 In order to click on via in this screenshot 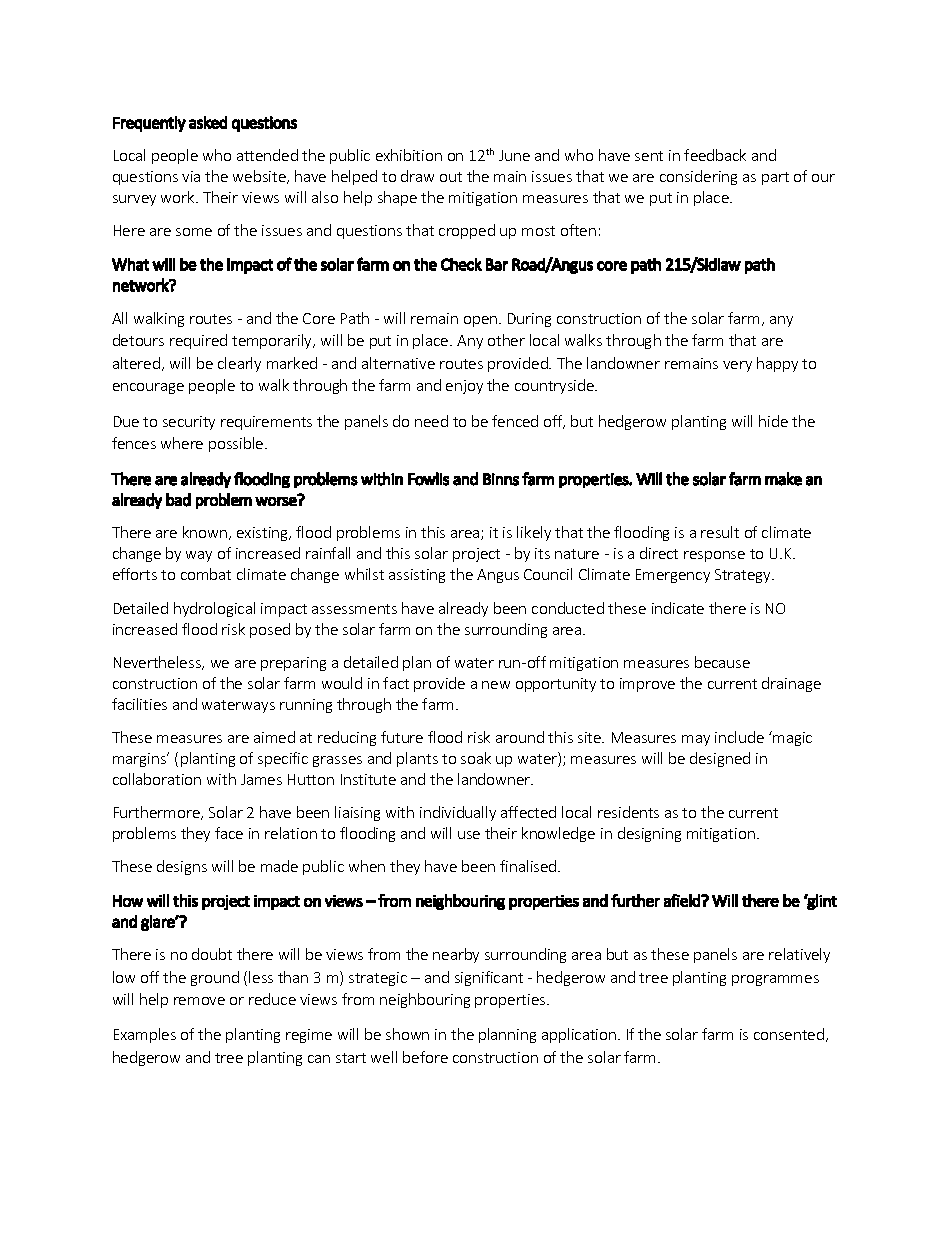, I will do `click(191, 176)`.
